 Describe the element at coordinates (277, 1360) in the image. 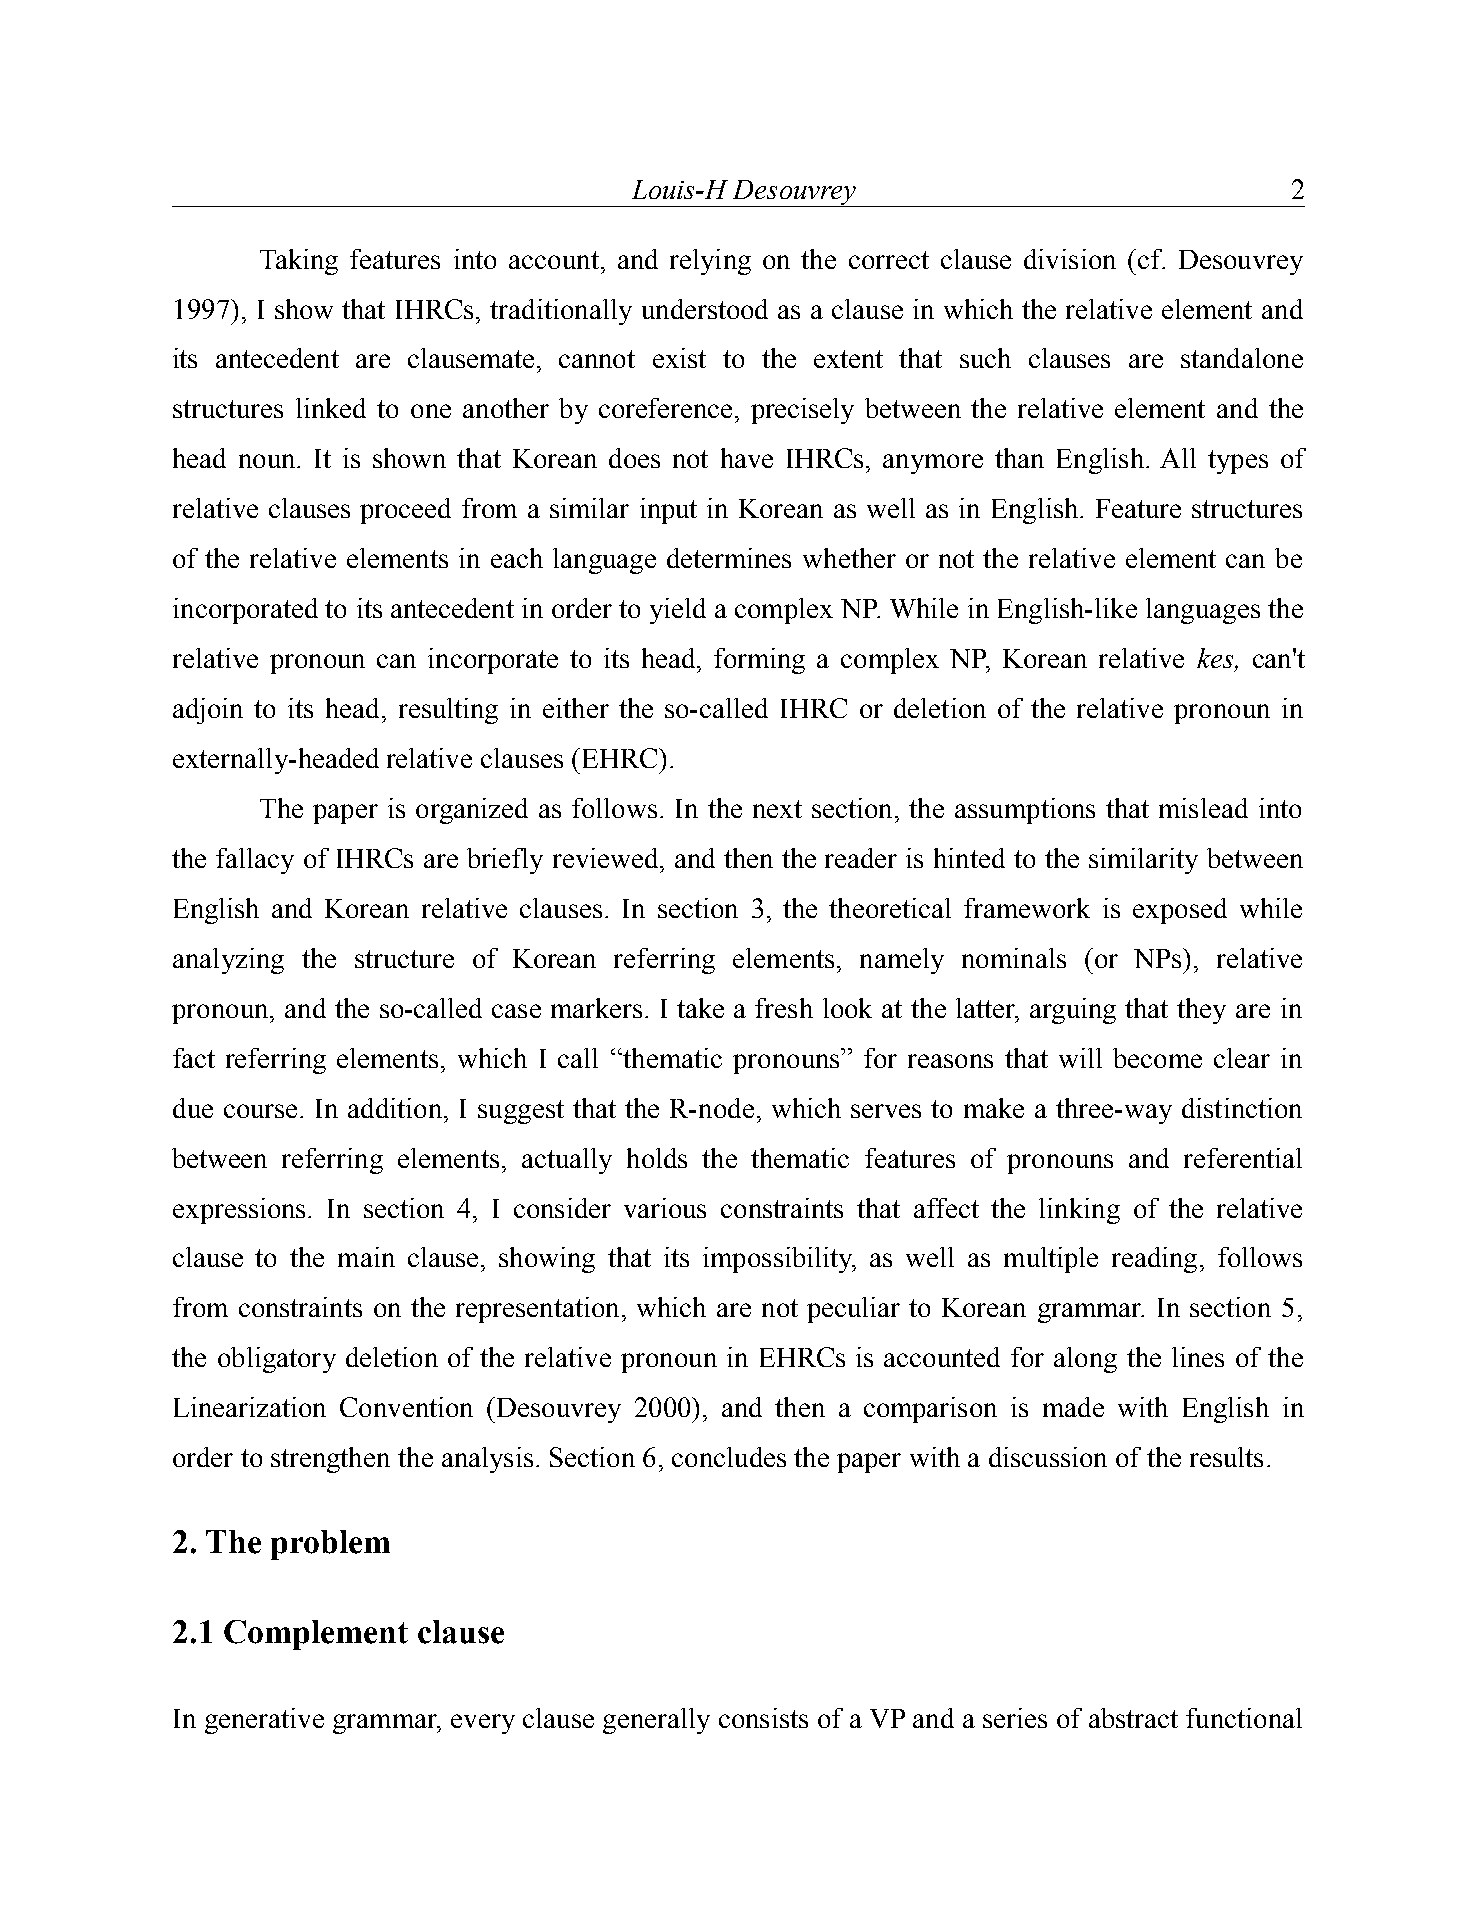

I see `obligatory` at that location.
